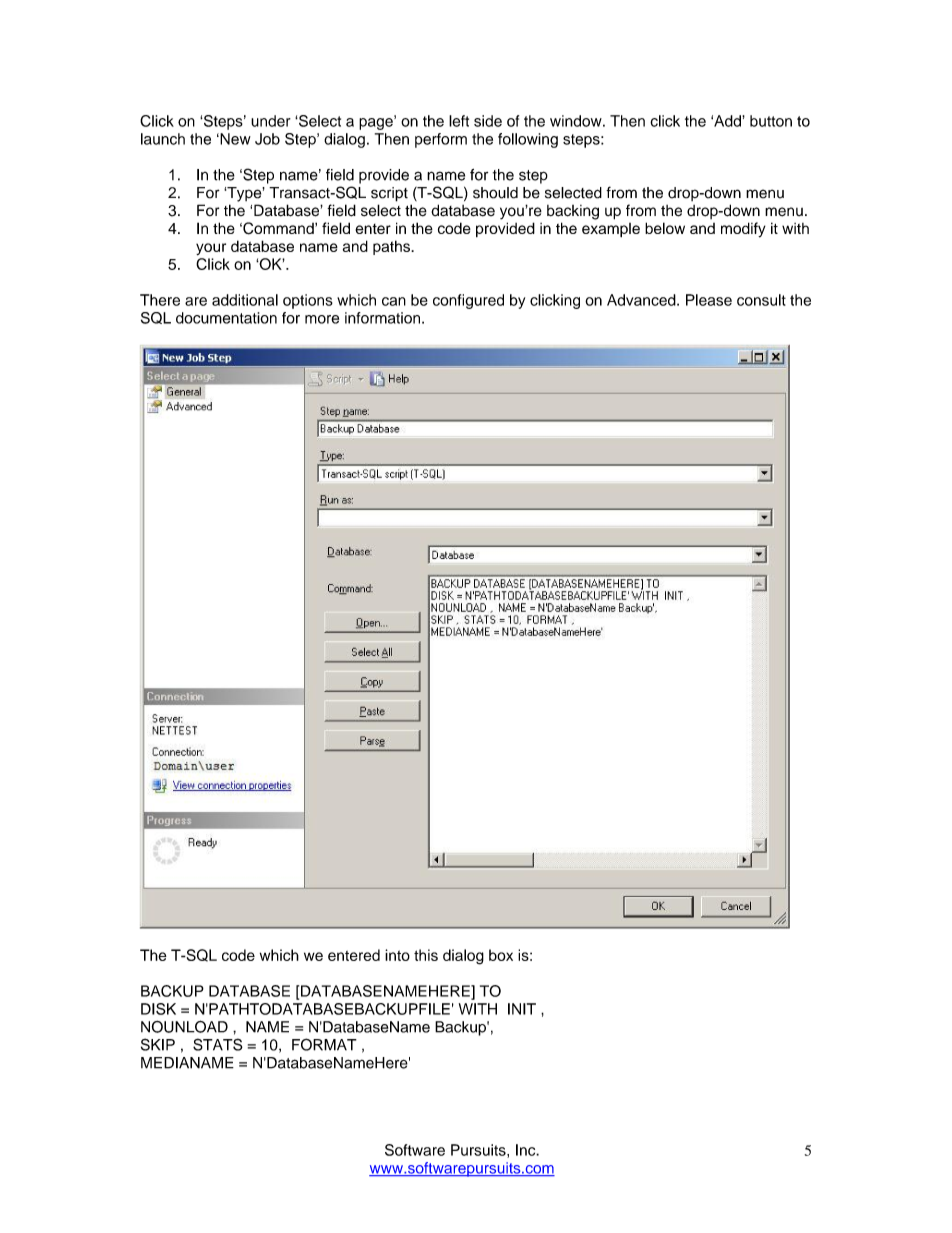 The width and height of the image is (952, 1233). Describe the element at coordinates (218, 1044) in the image. I see `STATS` at that location.
